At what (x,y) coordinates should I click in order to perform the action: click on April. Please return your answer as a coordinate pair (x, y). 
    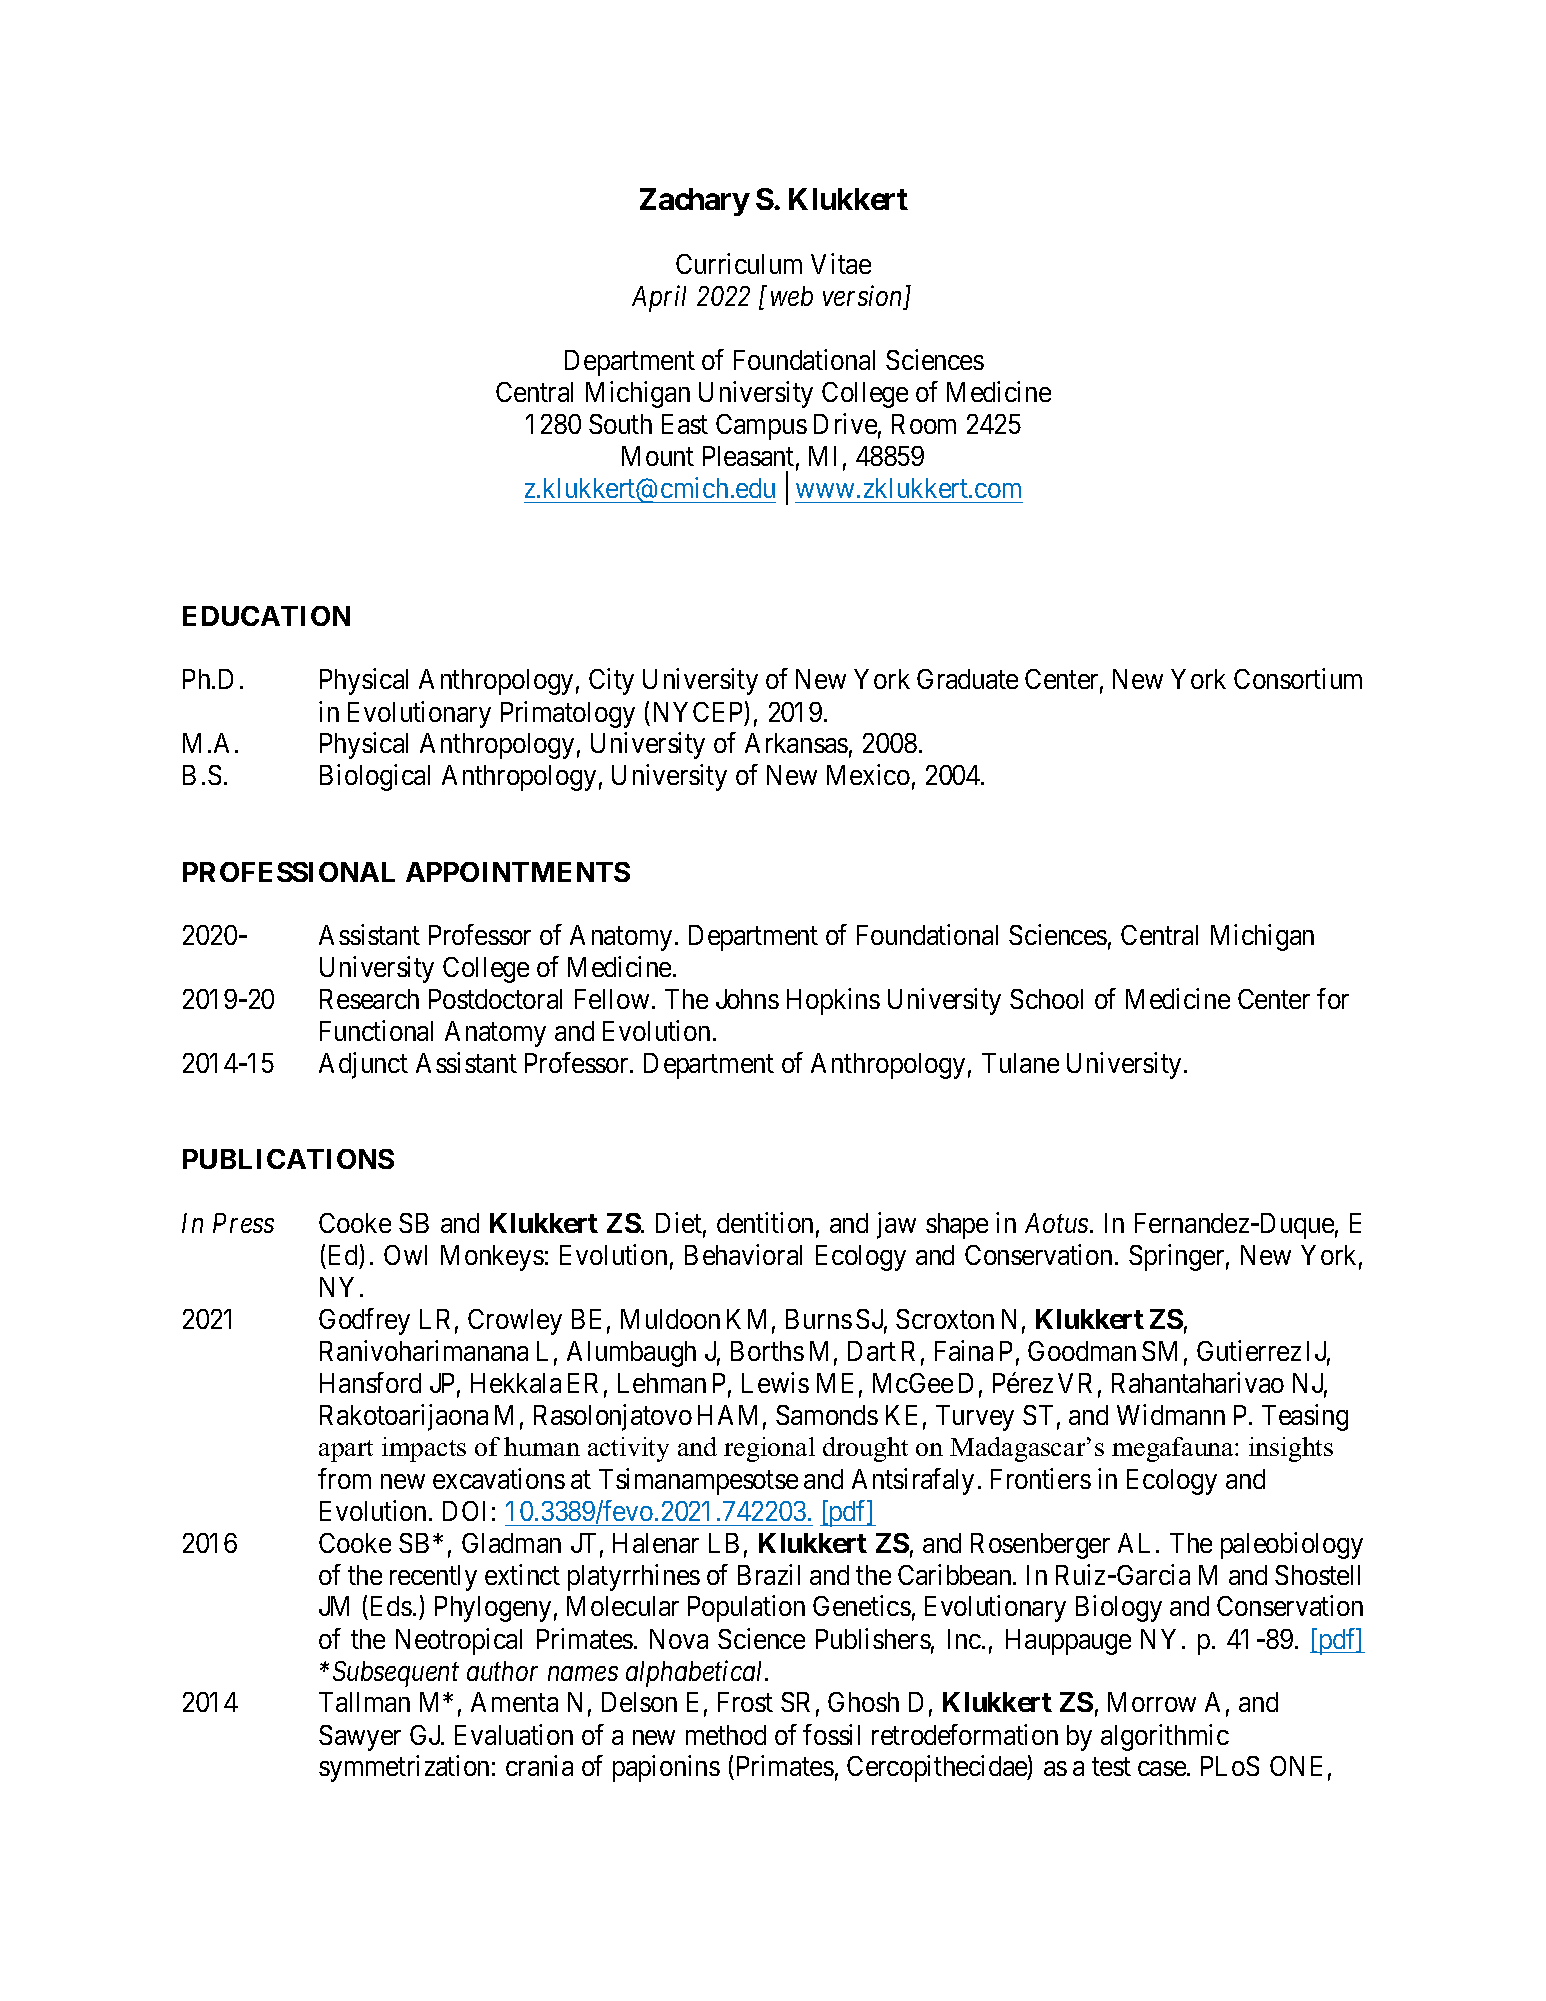
    Looking at the image, I should click on (659, 298).
